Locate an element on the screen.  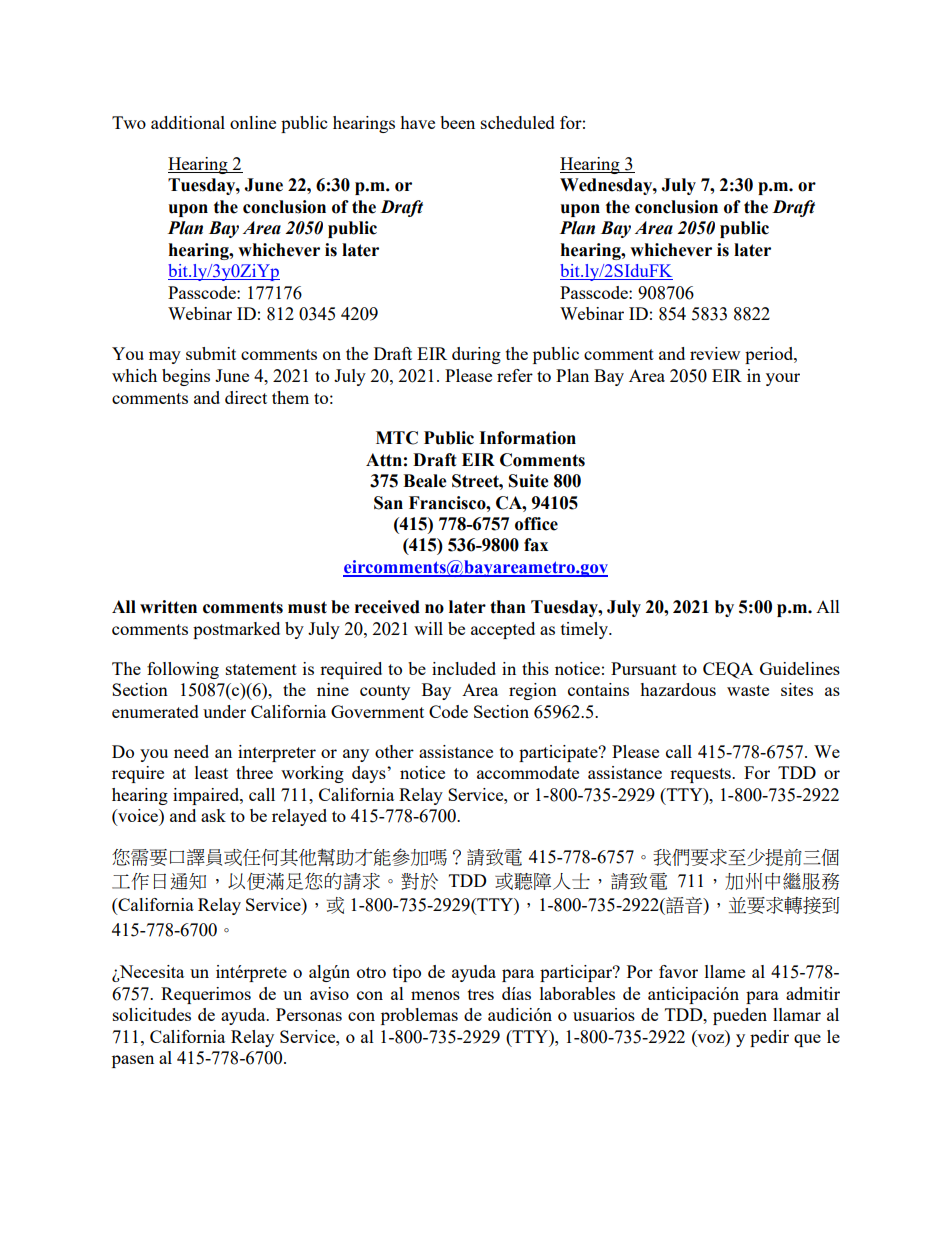
Personas is located at coordinates (309, 1014).
